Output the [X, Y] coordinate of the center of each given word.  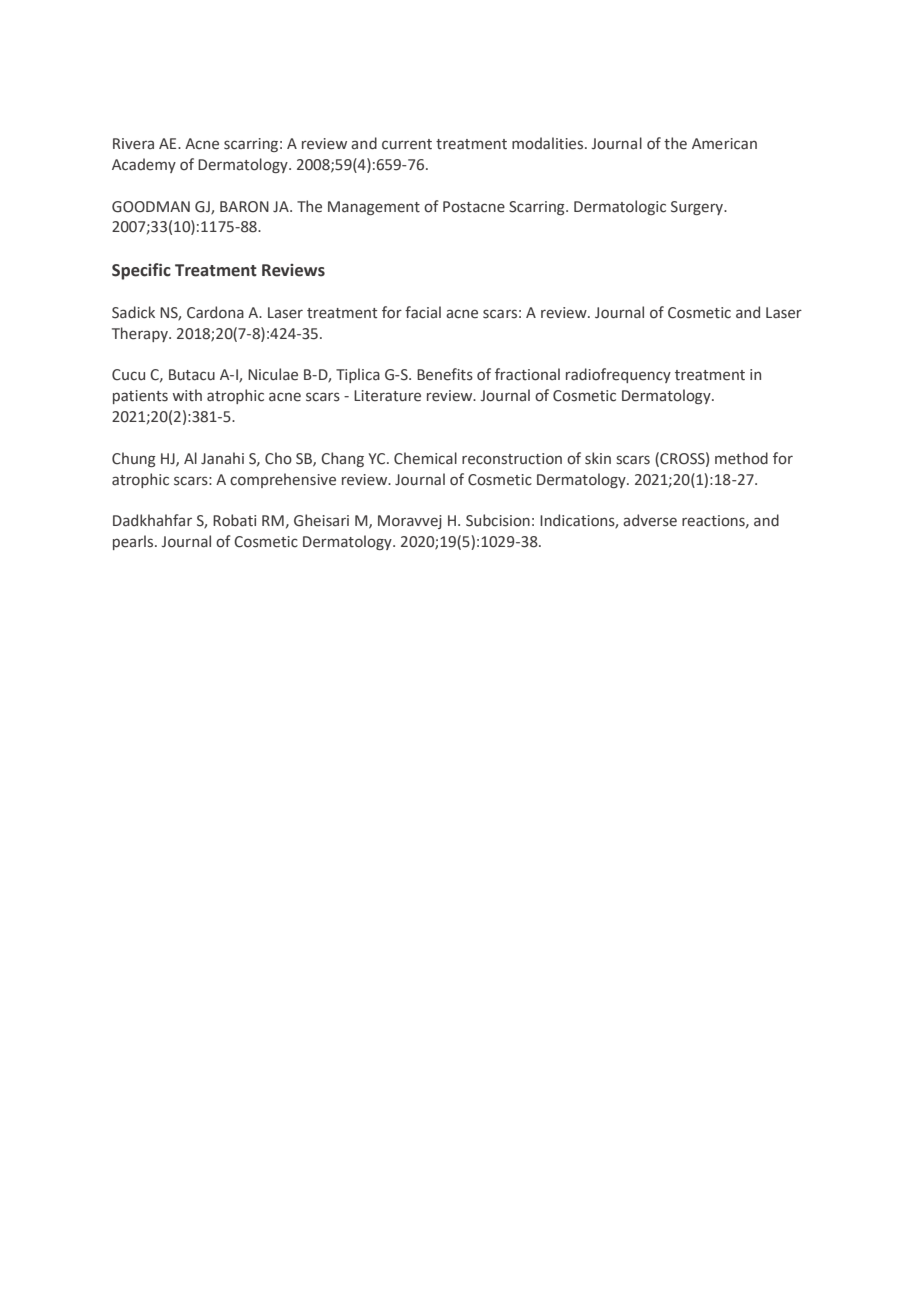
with [187, 395]
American [724, 144]
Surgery [698, 208]
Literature [387, 396]
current [407, 144]
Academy [144, 165]
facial [423, 312]
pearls [134, 542]
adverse [650, 520]
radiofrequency [618, 375]
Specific [141, 271]
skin [598, 458]
